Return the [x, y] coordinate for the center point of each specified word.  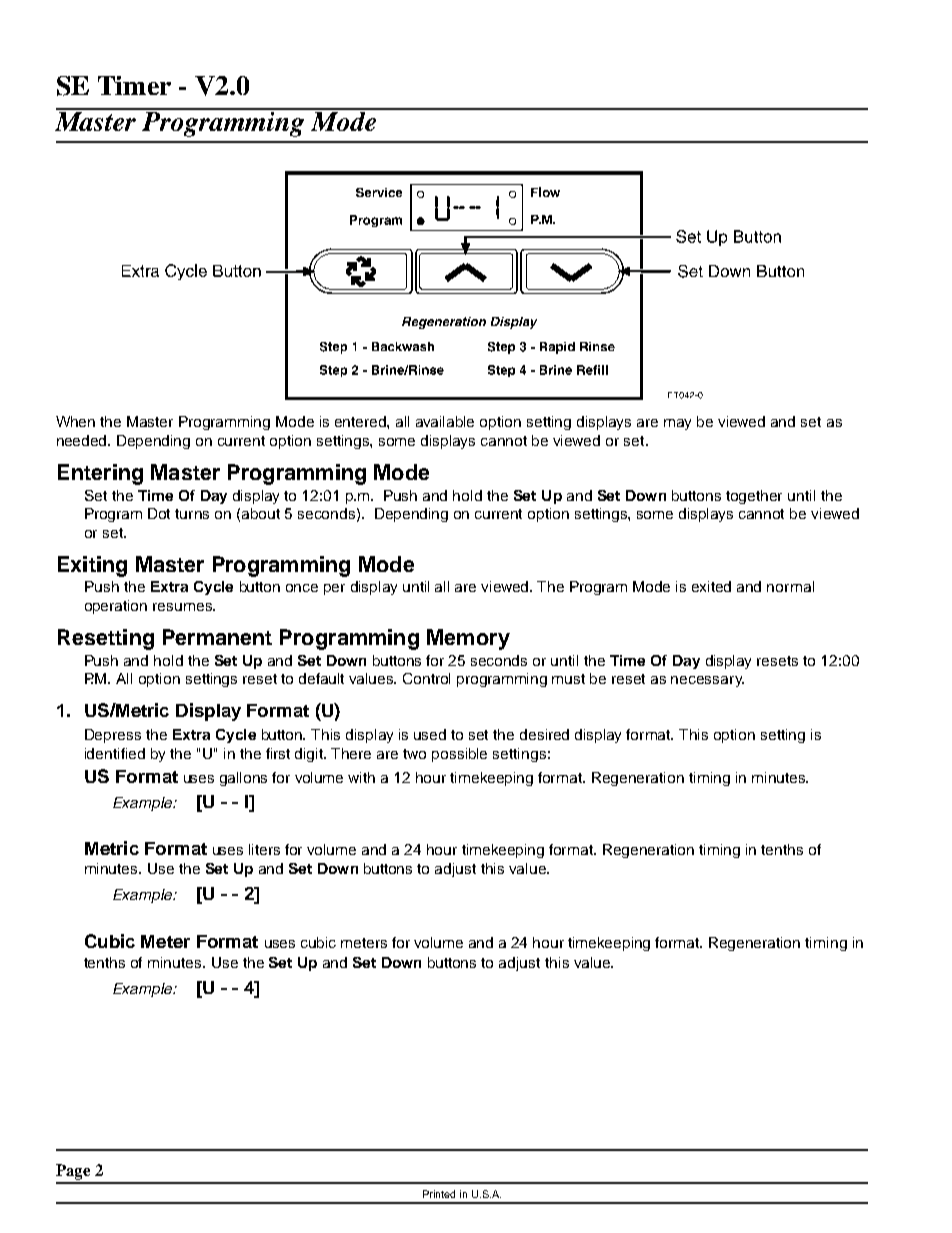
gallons [243, 779]
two [414, 754]
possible [459, 755]
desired [544, 734]
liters [264, 849]
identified [115, 753]
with [361, 777]
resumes [183, 607]
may [677, 424]
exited [711, 586]
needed [83, 440]
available [445, 421]
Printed [439, 1194]
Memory [468, 639]
